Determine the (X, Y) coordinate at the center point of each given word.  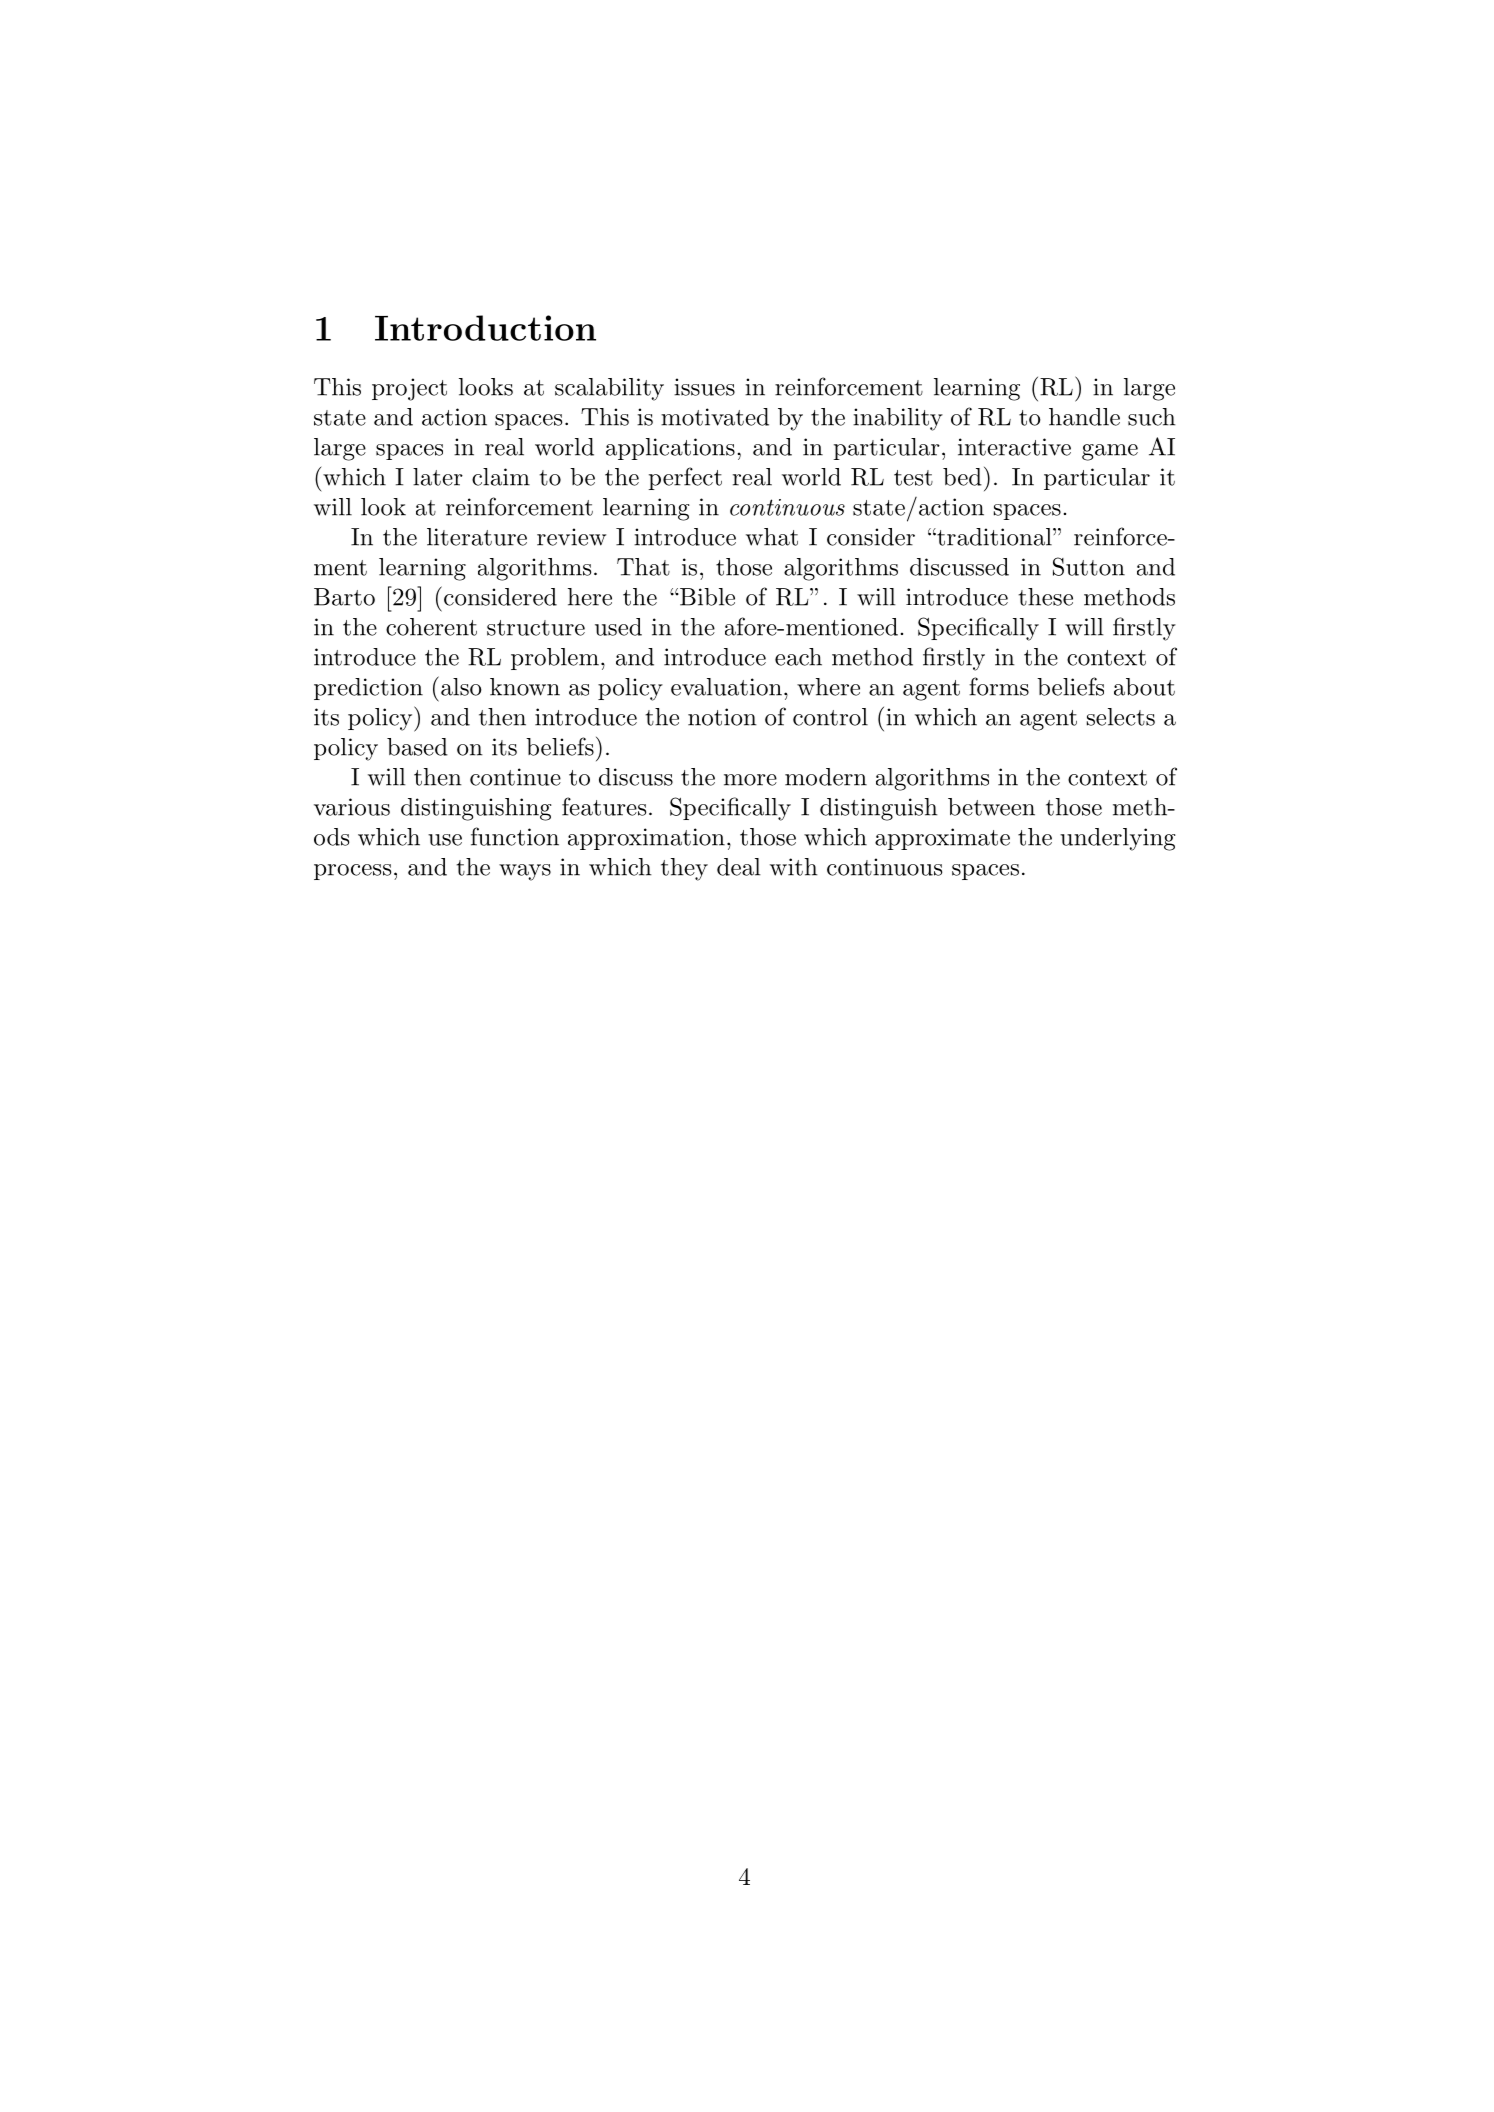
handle (1084, 417)
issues (704, 387)
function (515, 836)
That (643, 567)
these (1045, 597)
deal (739, 867)
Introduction (485, 328)
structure (536, 628)
